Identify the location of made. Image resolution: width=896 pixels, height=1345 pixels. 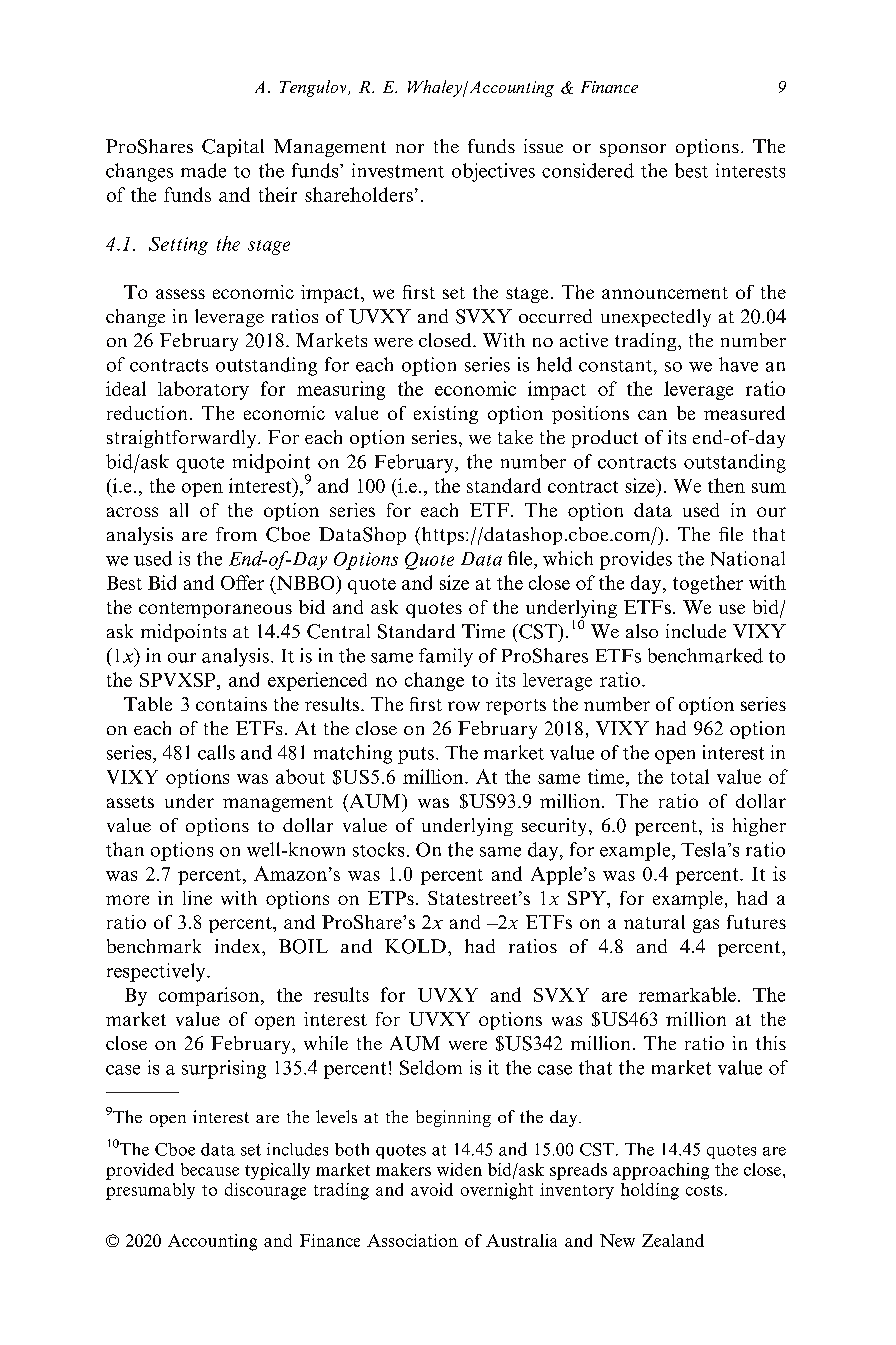
(203, 170).
